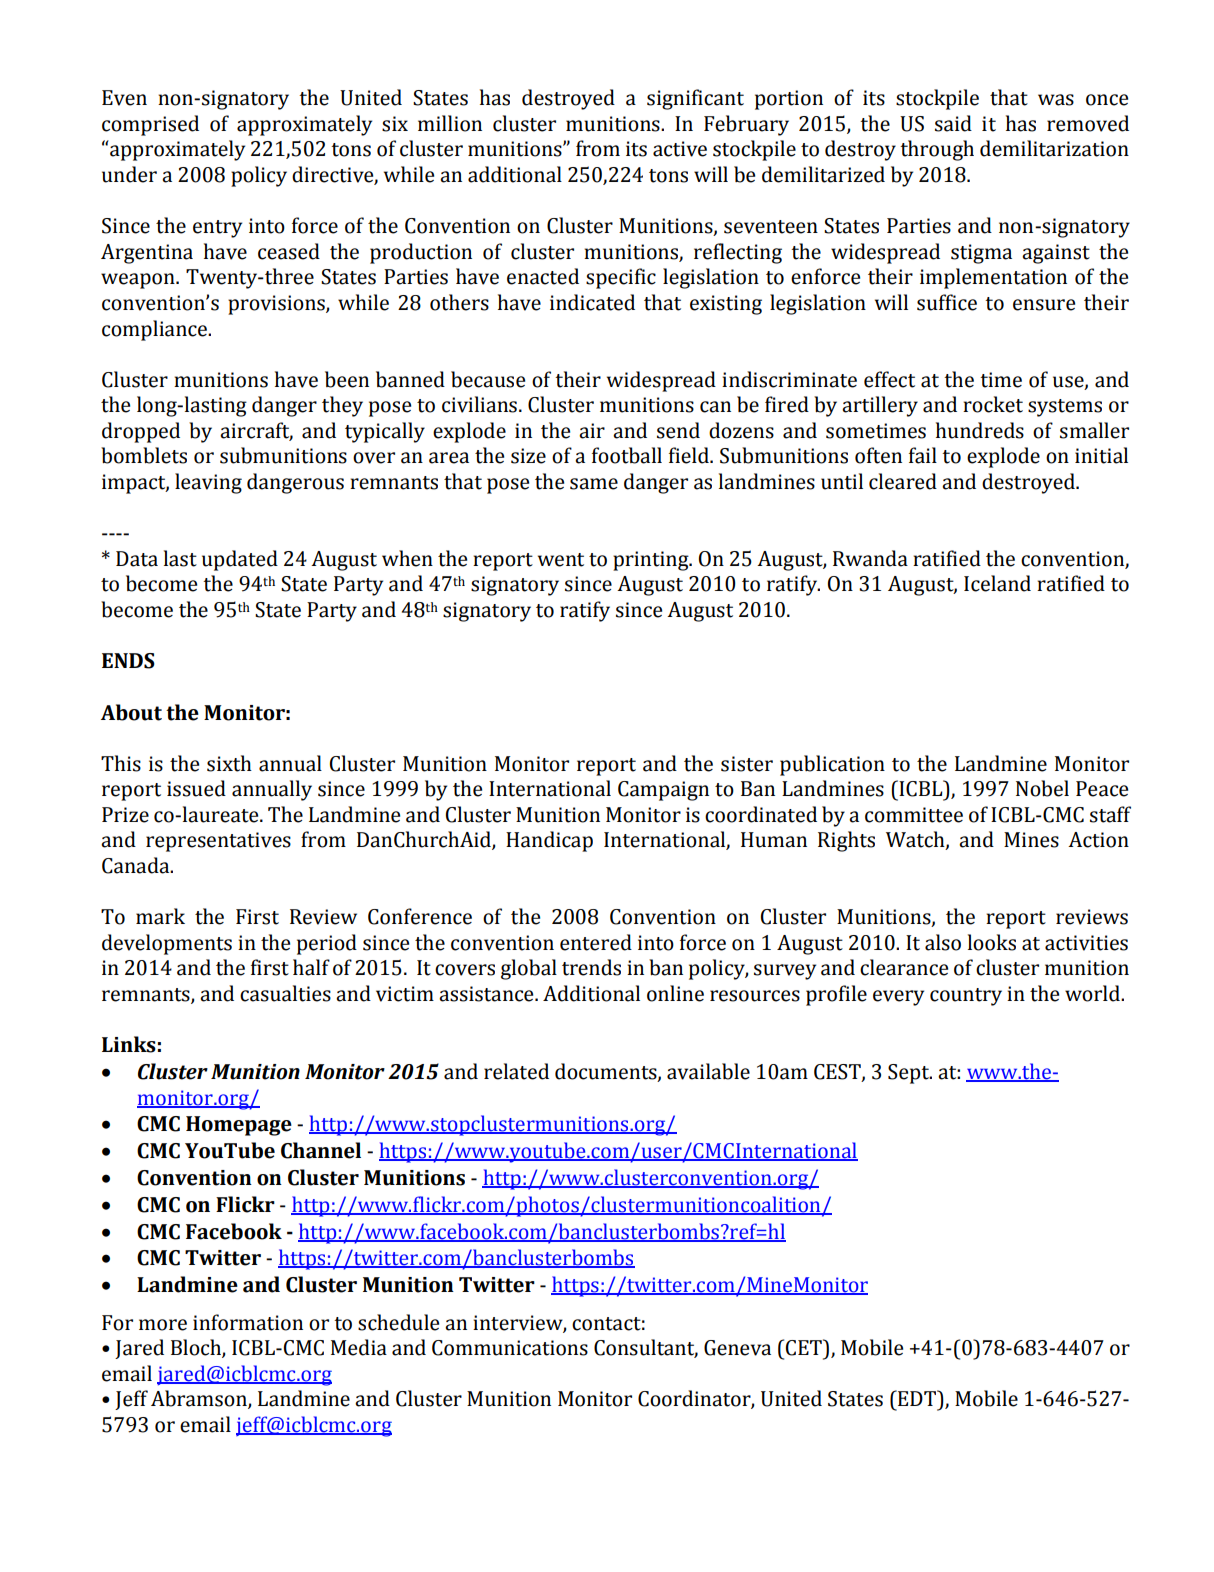 The image size is (1214, 1572). I want to click on Communications, so click(510, 1348).
